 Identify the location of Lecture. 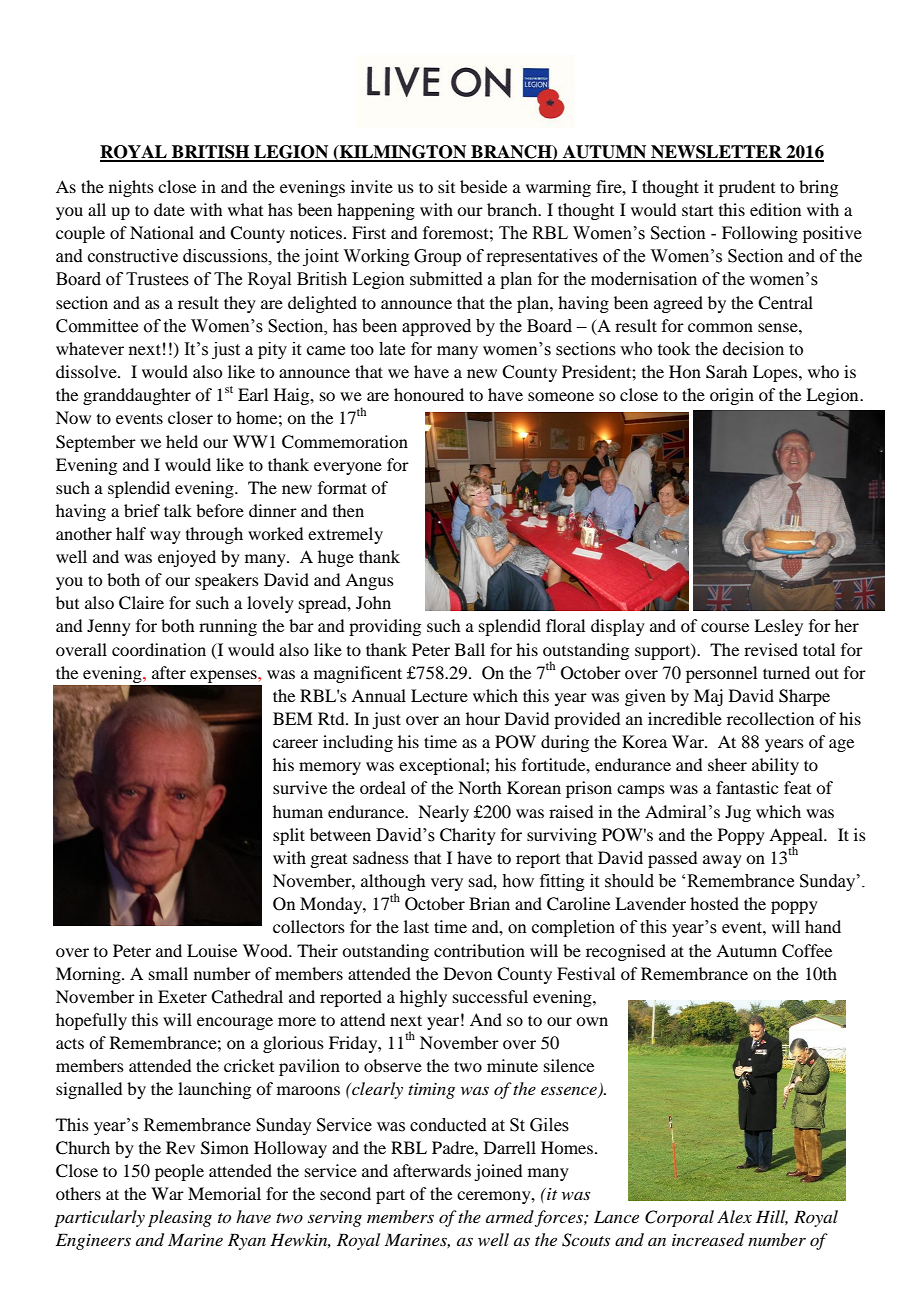
(439, 695).
